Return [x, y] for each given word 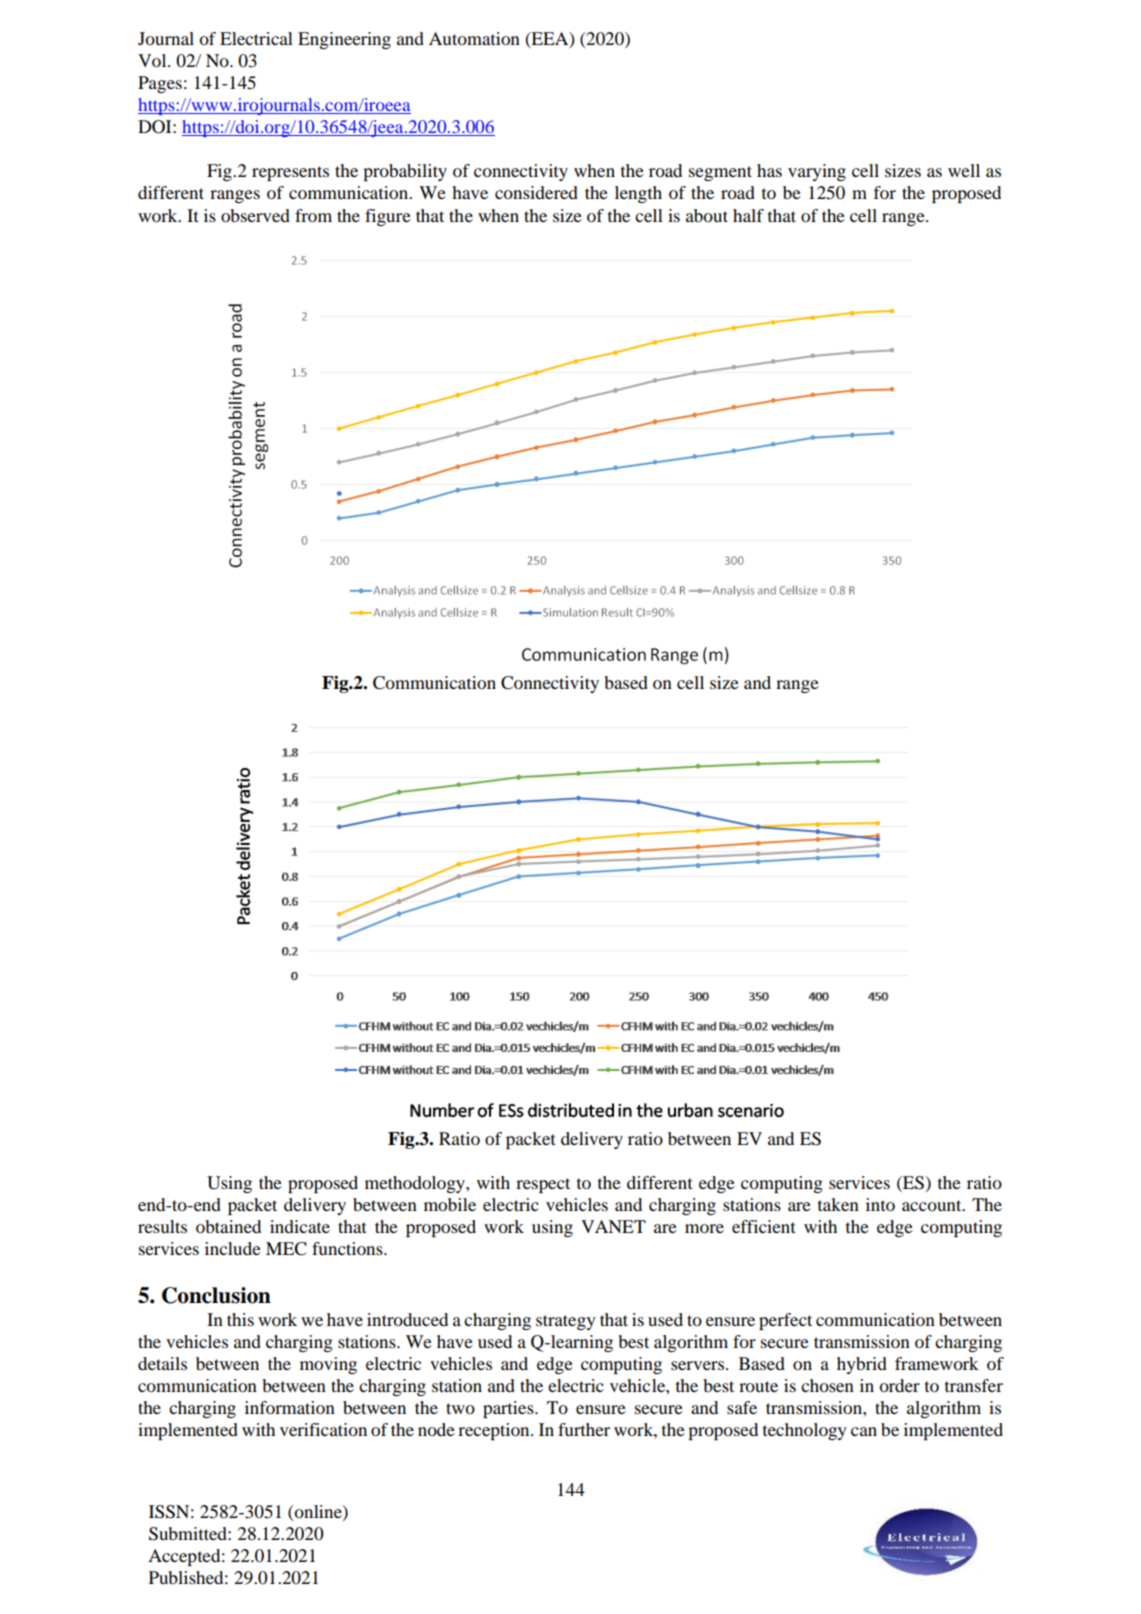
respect [543, 1185]
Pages [160, 84]
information [290, 1407]
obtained [228, 1226]
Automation [474, 38]
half [748, 215]
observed [255, 215]
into [880, 1204]
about [707, 215]
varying [817, 172]
